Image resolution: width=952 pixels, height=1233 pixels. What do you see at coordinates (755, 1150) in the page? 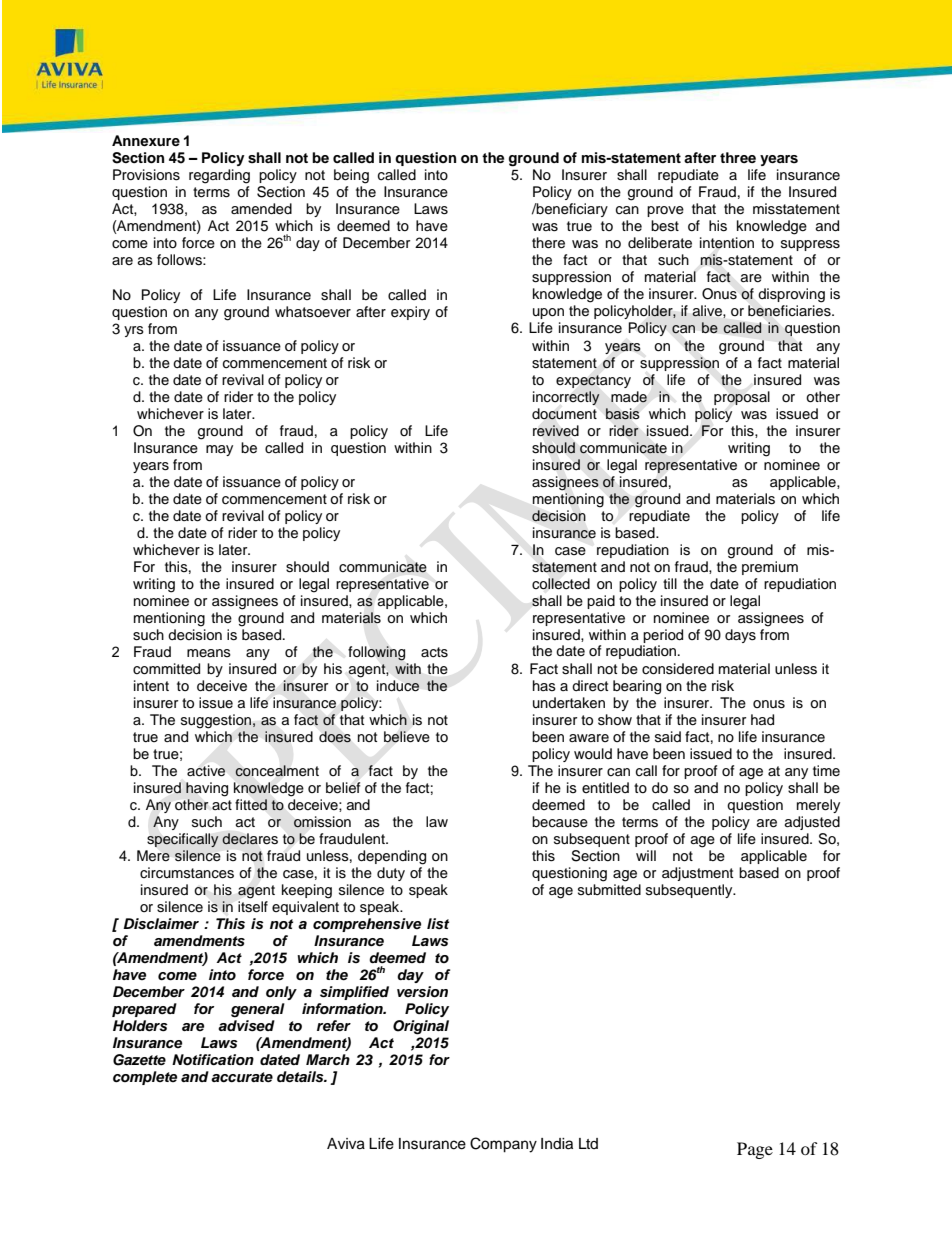
I see `Page` at bounding box center [755, 1150].
